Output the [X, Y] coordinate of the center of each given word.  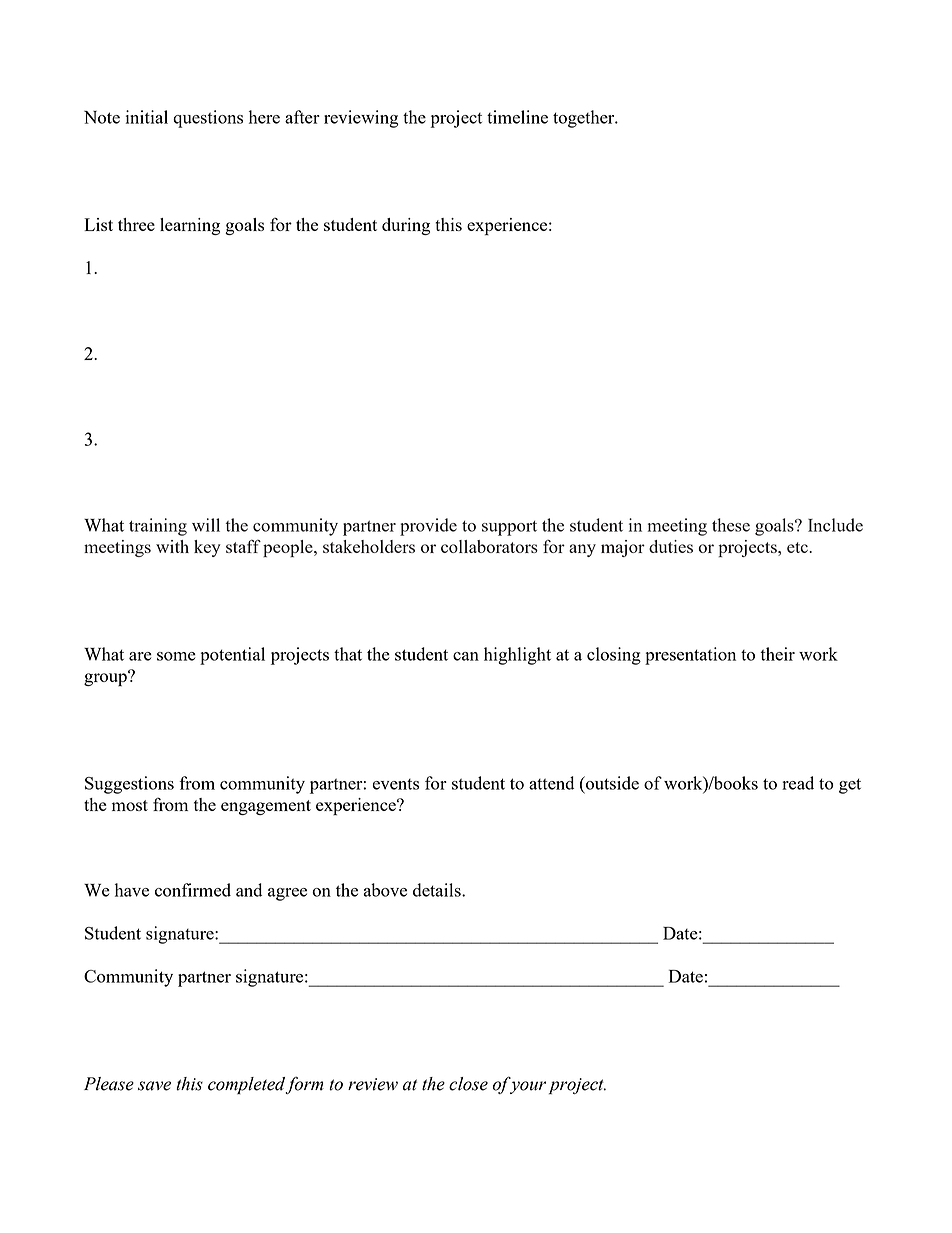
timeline [517, 117]
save [154, 1086]
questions [208, 119]
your [528, 1087]
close [468, 1084]
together [585, 119]
